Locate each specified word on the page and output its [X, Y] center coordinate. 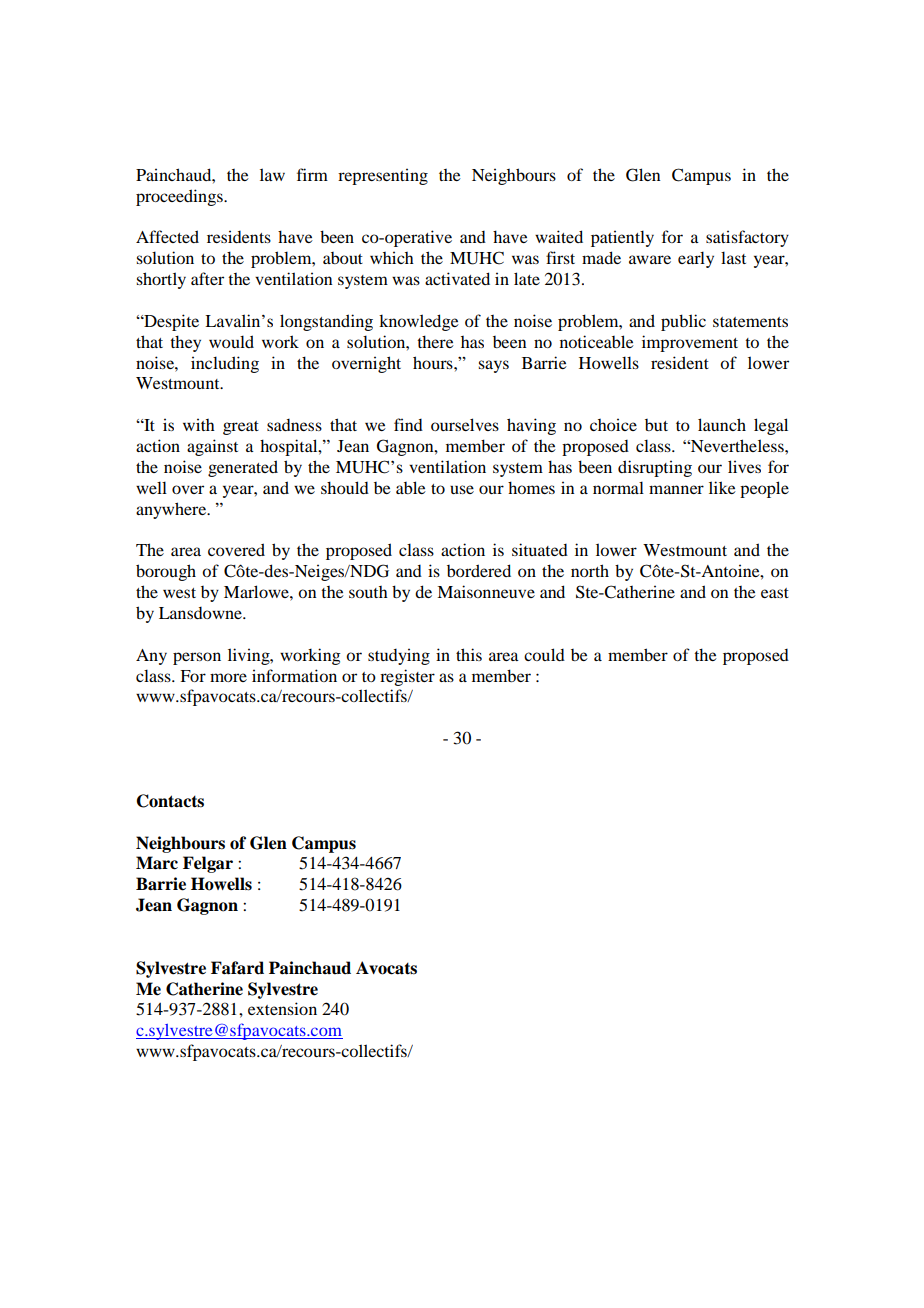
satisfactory [747, 238]
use [462, 489]
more [228, 677]
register [407, 677]
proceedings [180, 197]
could [544, 654]
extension [282, 1008]
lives [744, 466]
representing [383, 176]
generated [243, 468]
